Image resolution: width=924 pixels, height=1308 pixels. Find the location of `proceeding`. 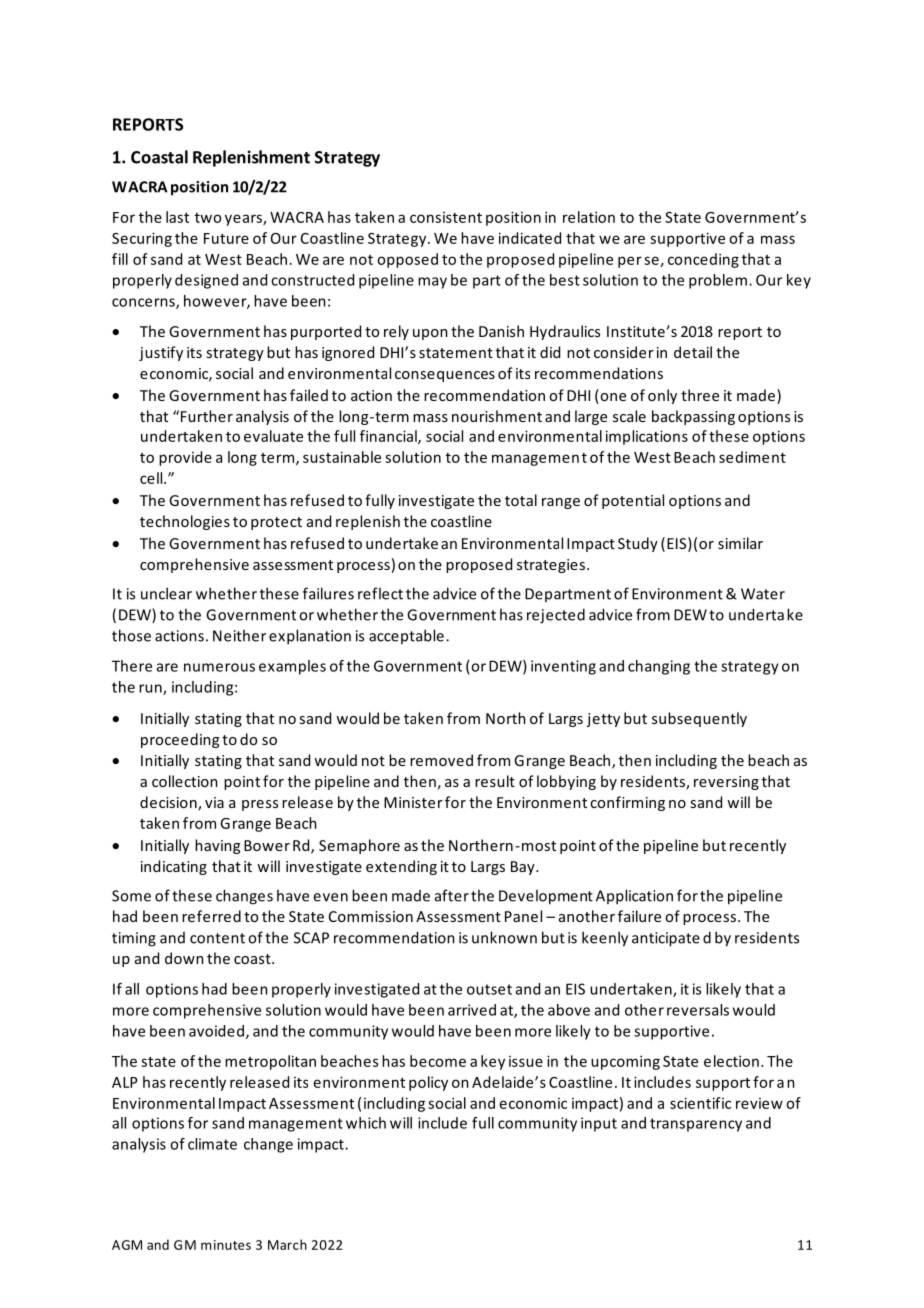

proceeding is located at coordinates (180, 740).
